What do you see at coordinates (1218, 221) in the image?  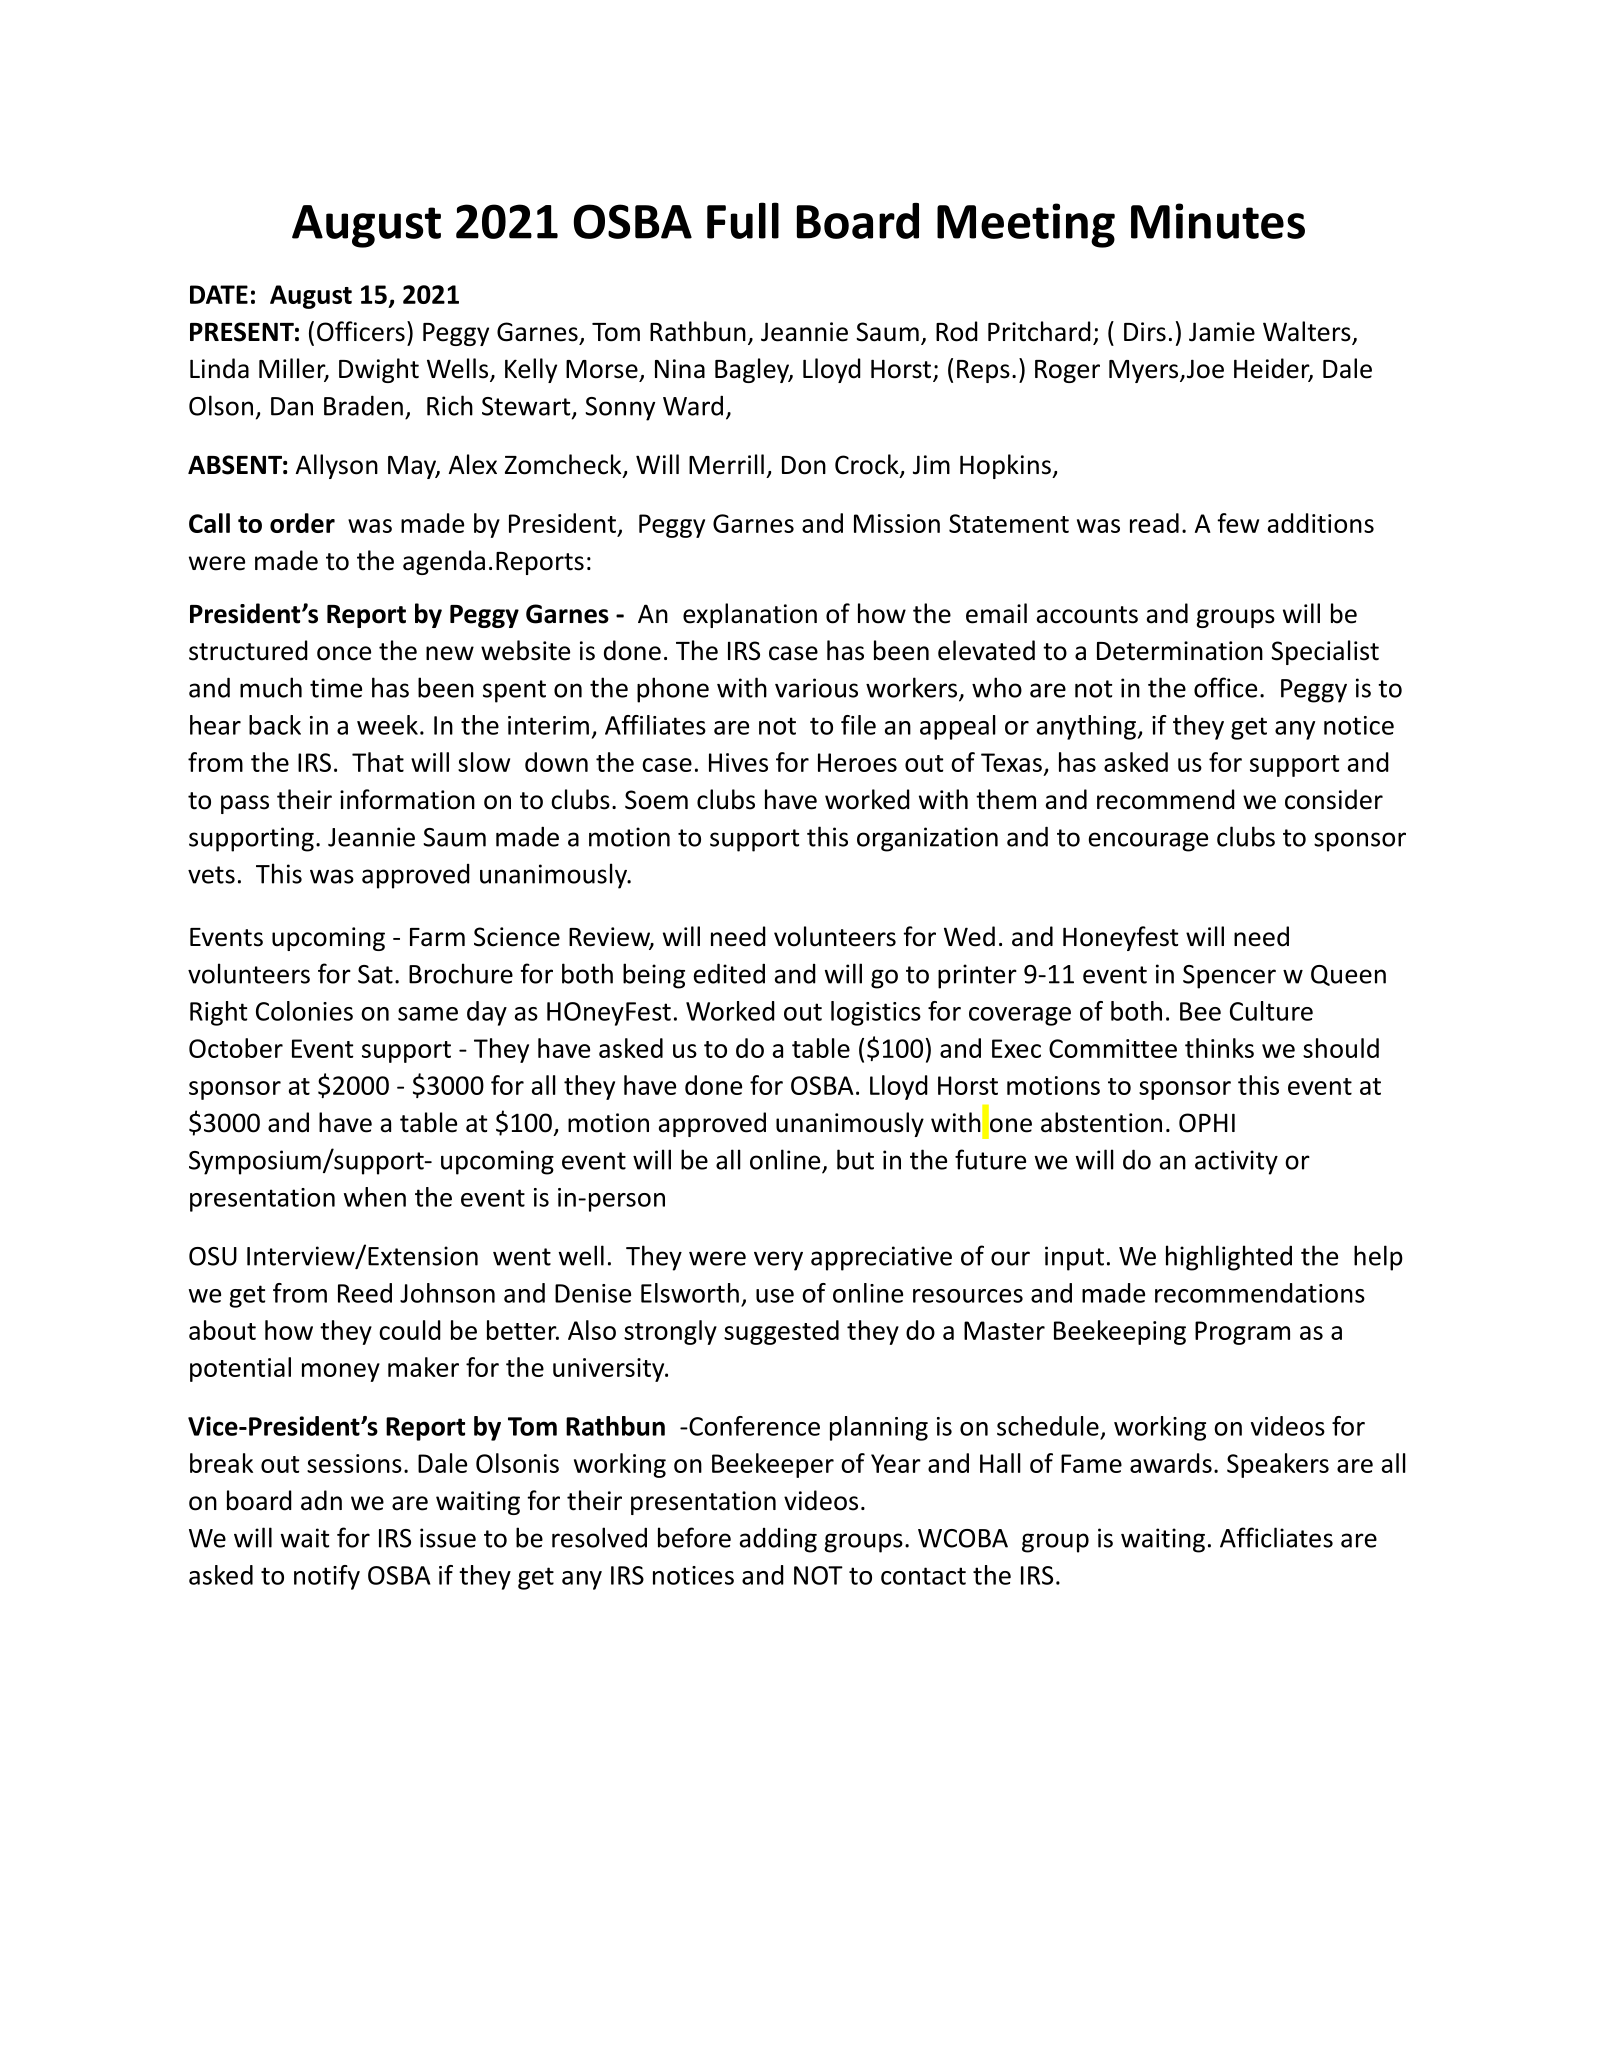 I see `Minutes` at bounding box center [1218, 221].
